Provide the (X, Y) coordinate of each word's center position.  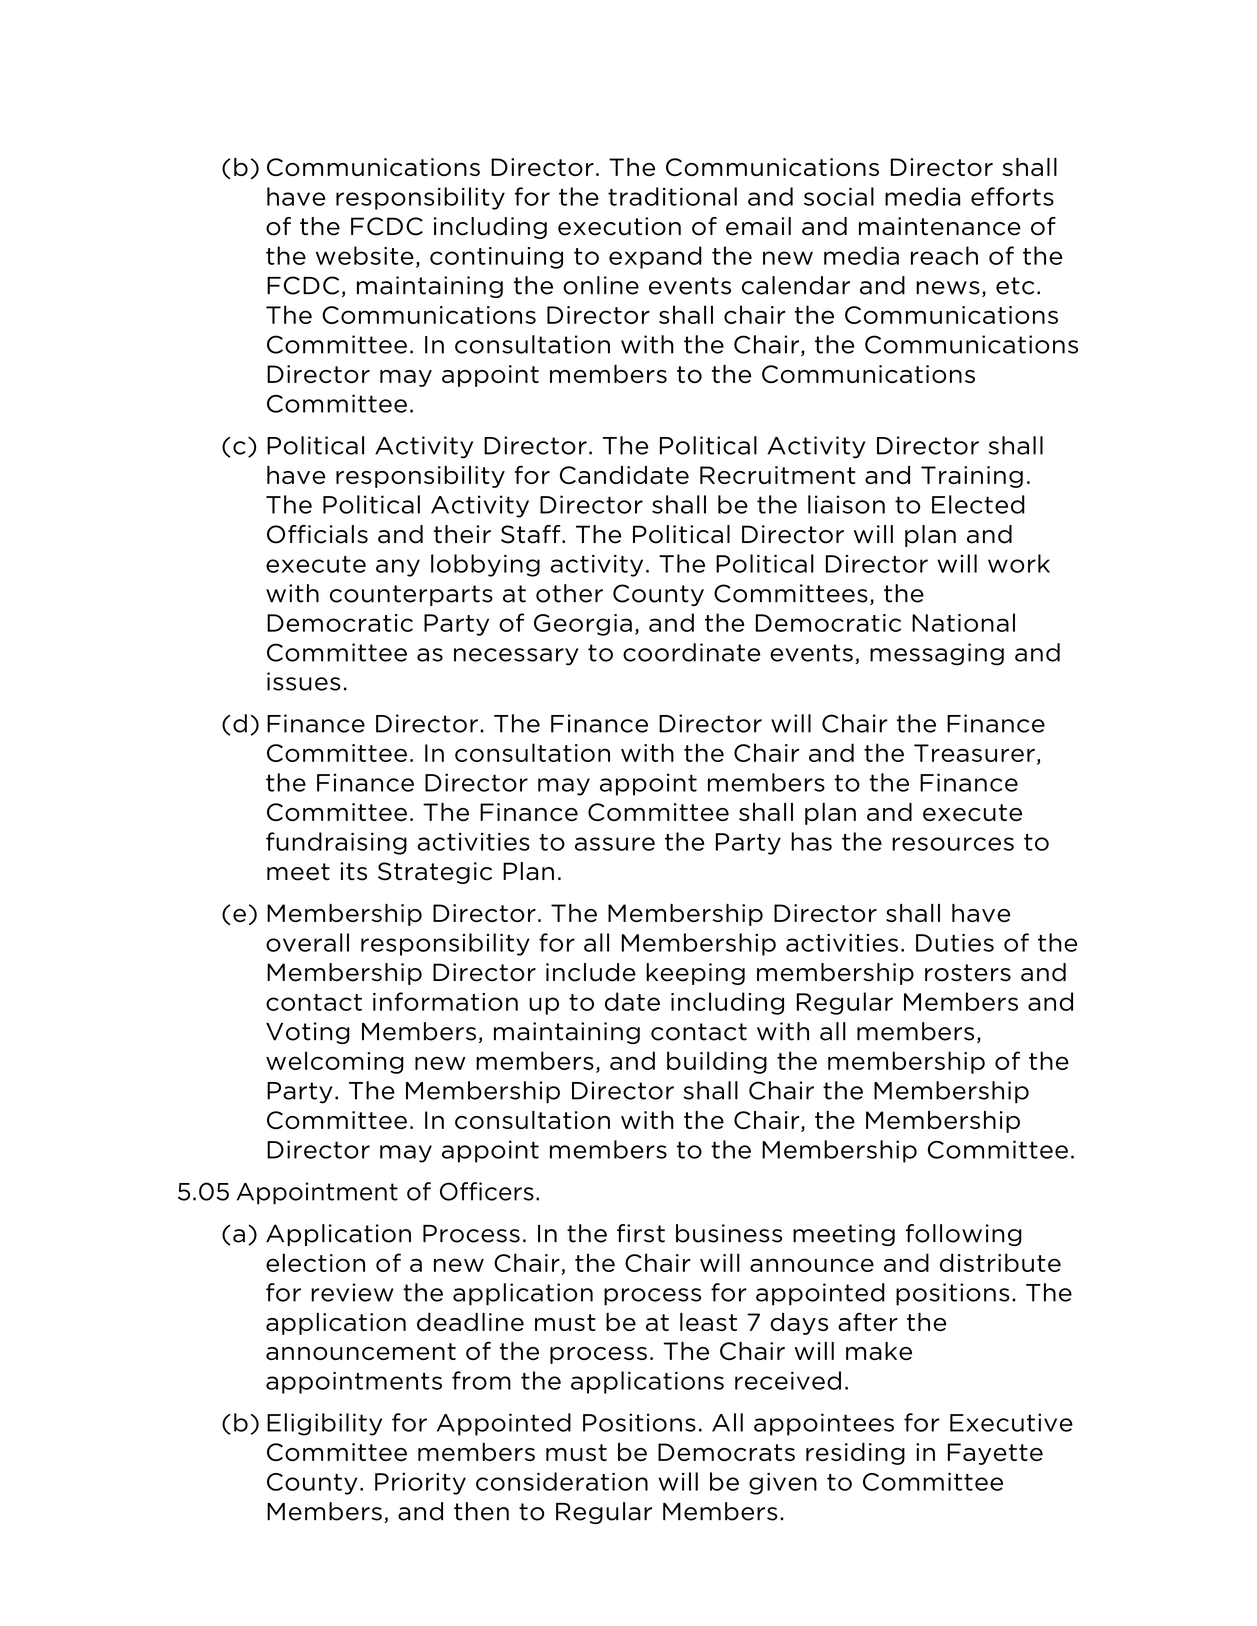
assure (615, 844)
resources (953, 844)
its (353, 871)
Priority (420, 1484)
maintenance (940, 226)
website (365, 255)
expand (655, 257)
